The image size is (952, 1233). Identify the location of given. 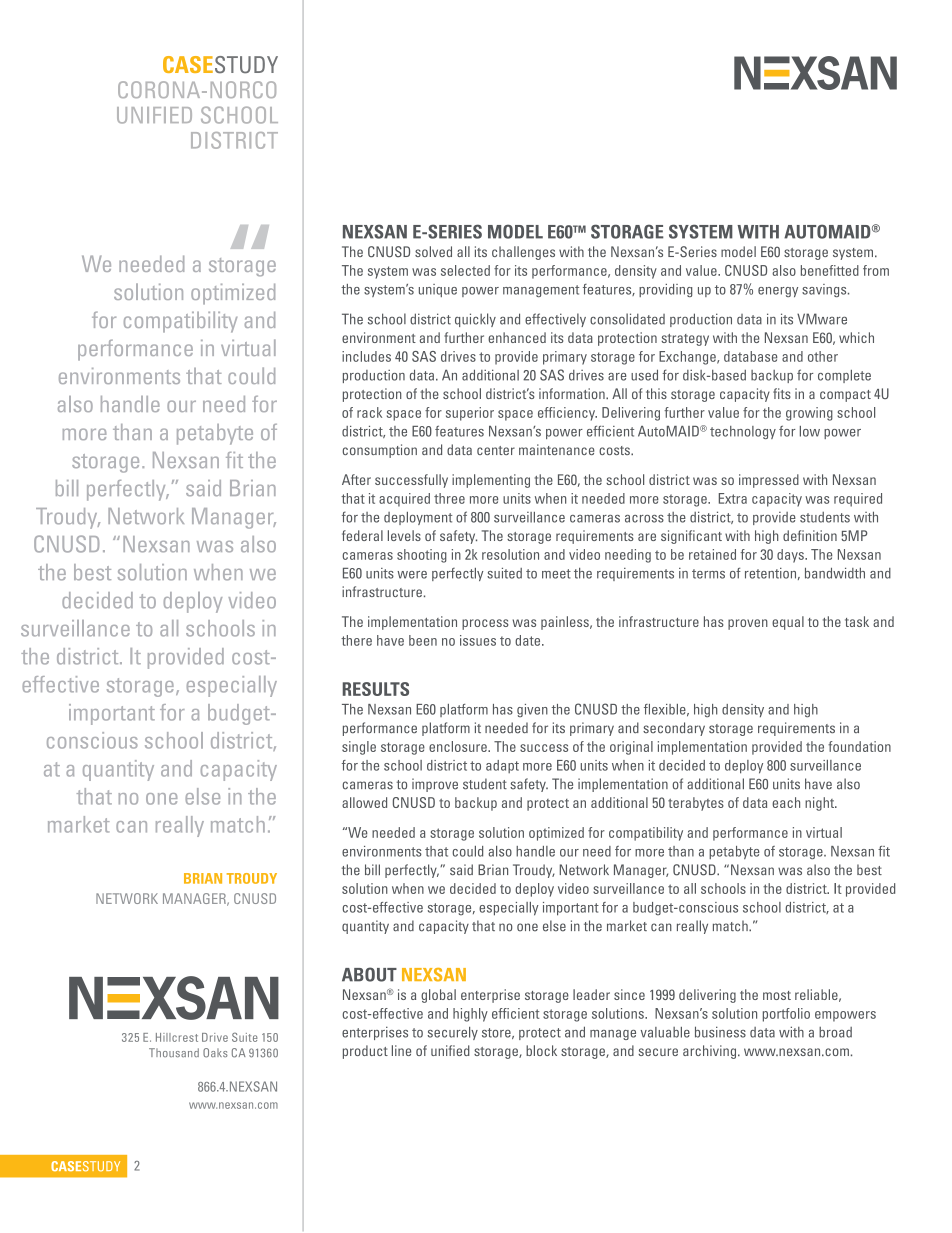
(532, 710).
